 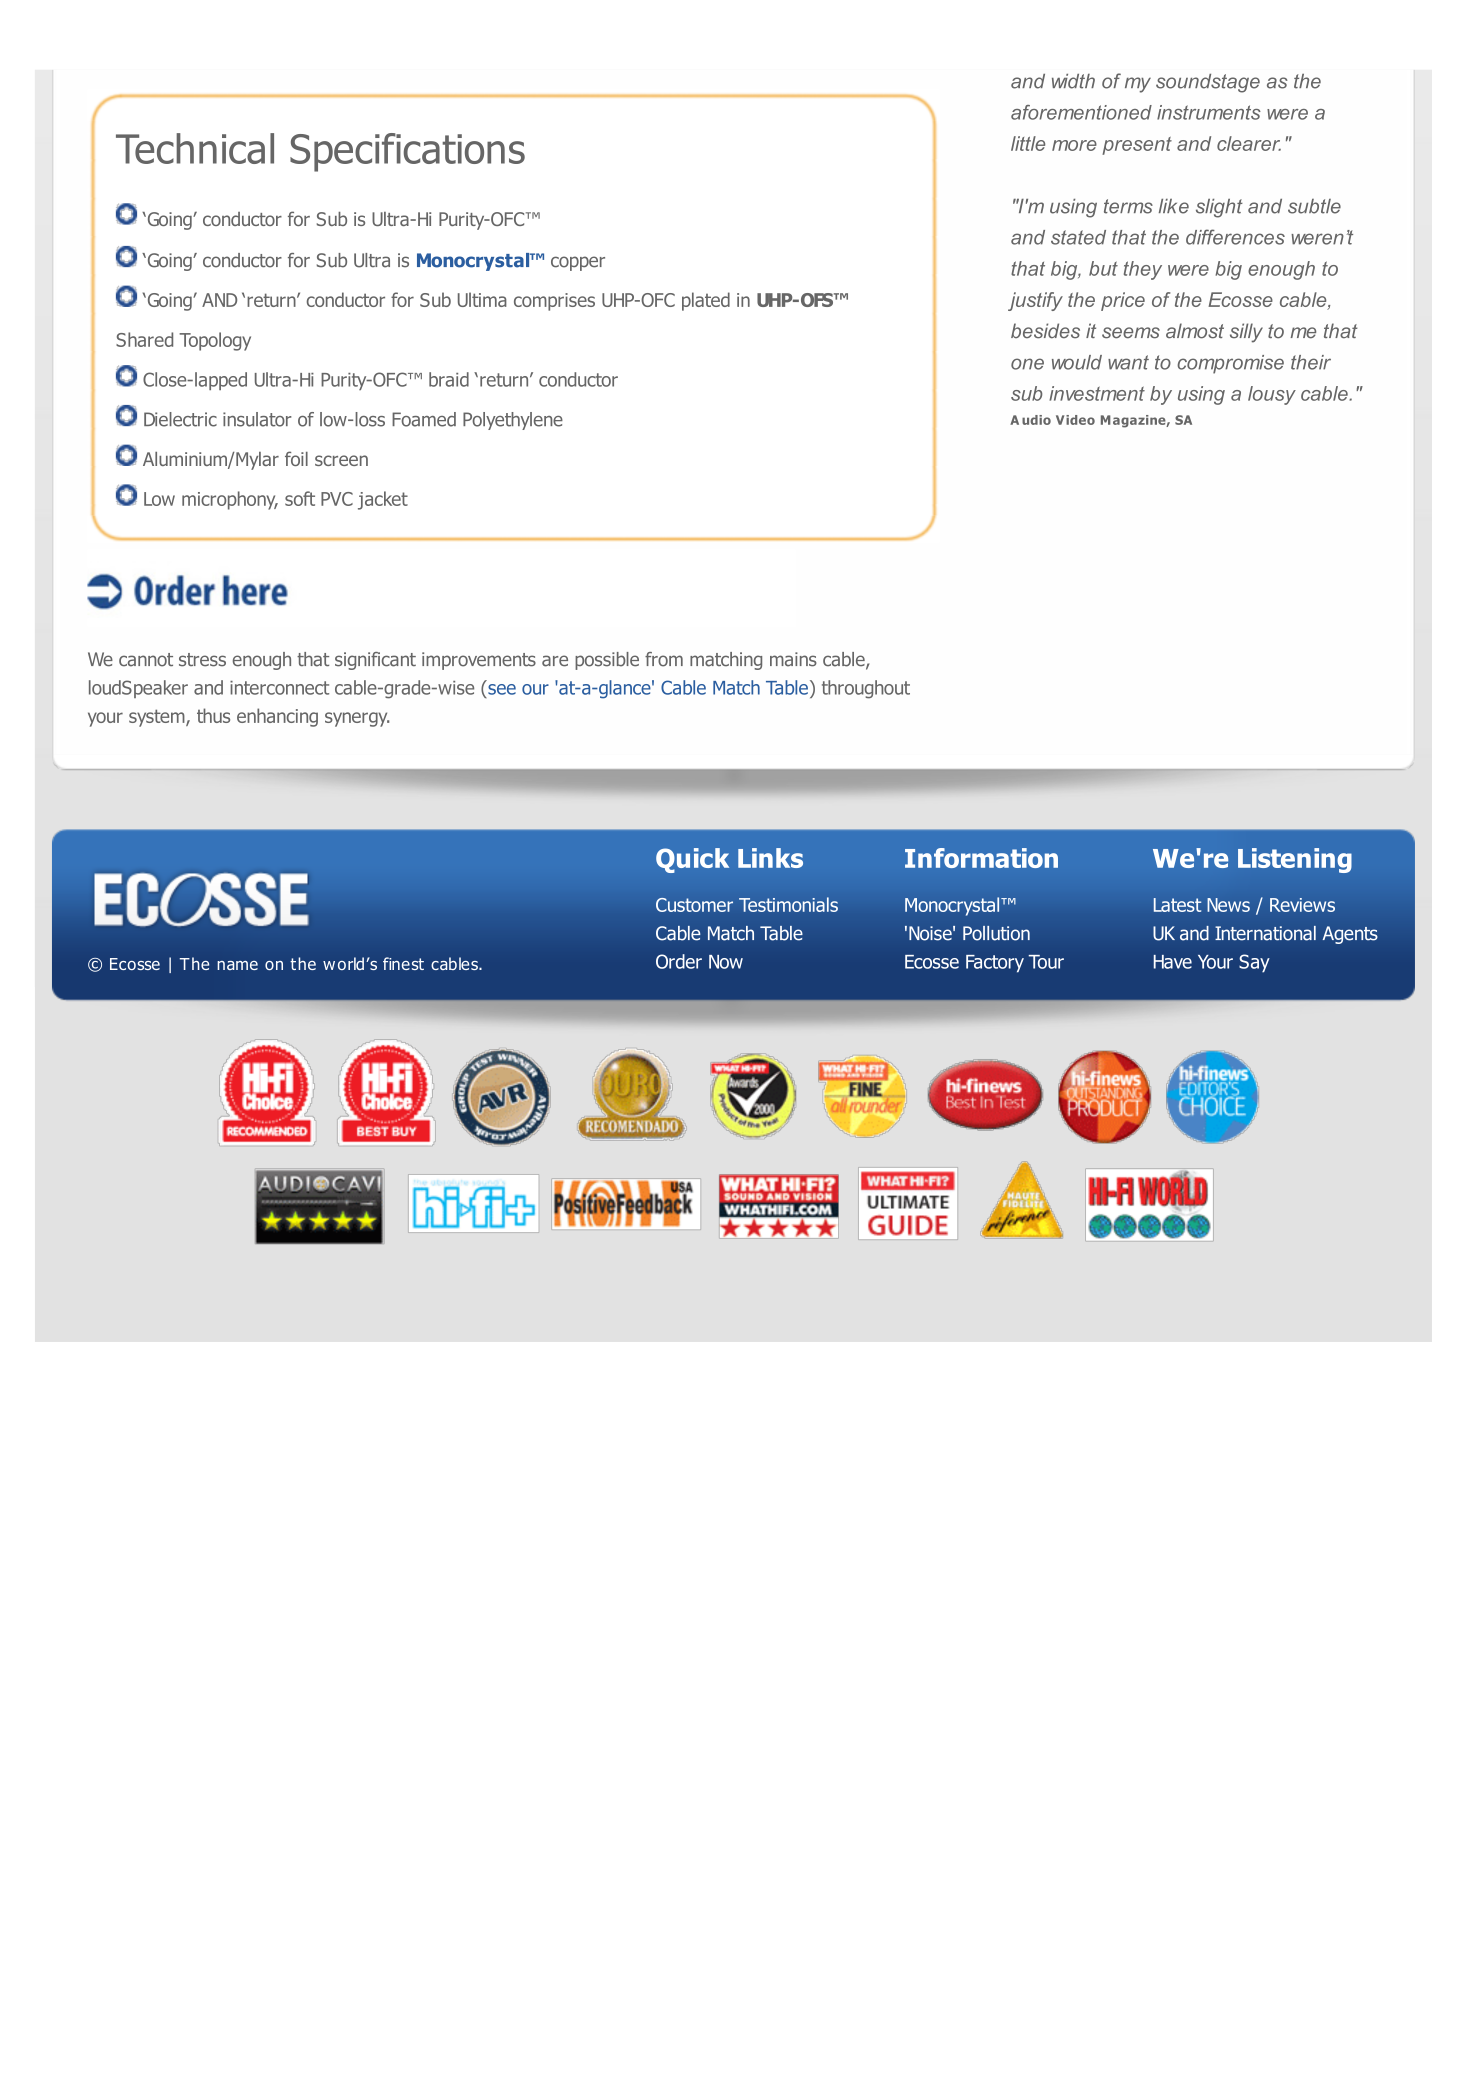 What do you see at coordinates (300, 498) in the image?
I see `soft` at bounding box center [300, 498].
